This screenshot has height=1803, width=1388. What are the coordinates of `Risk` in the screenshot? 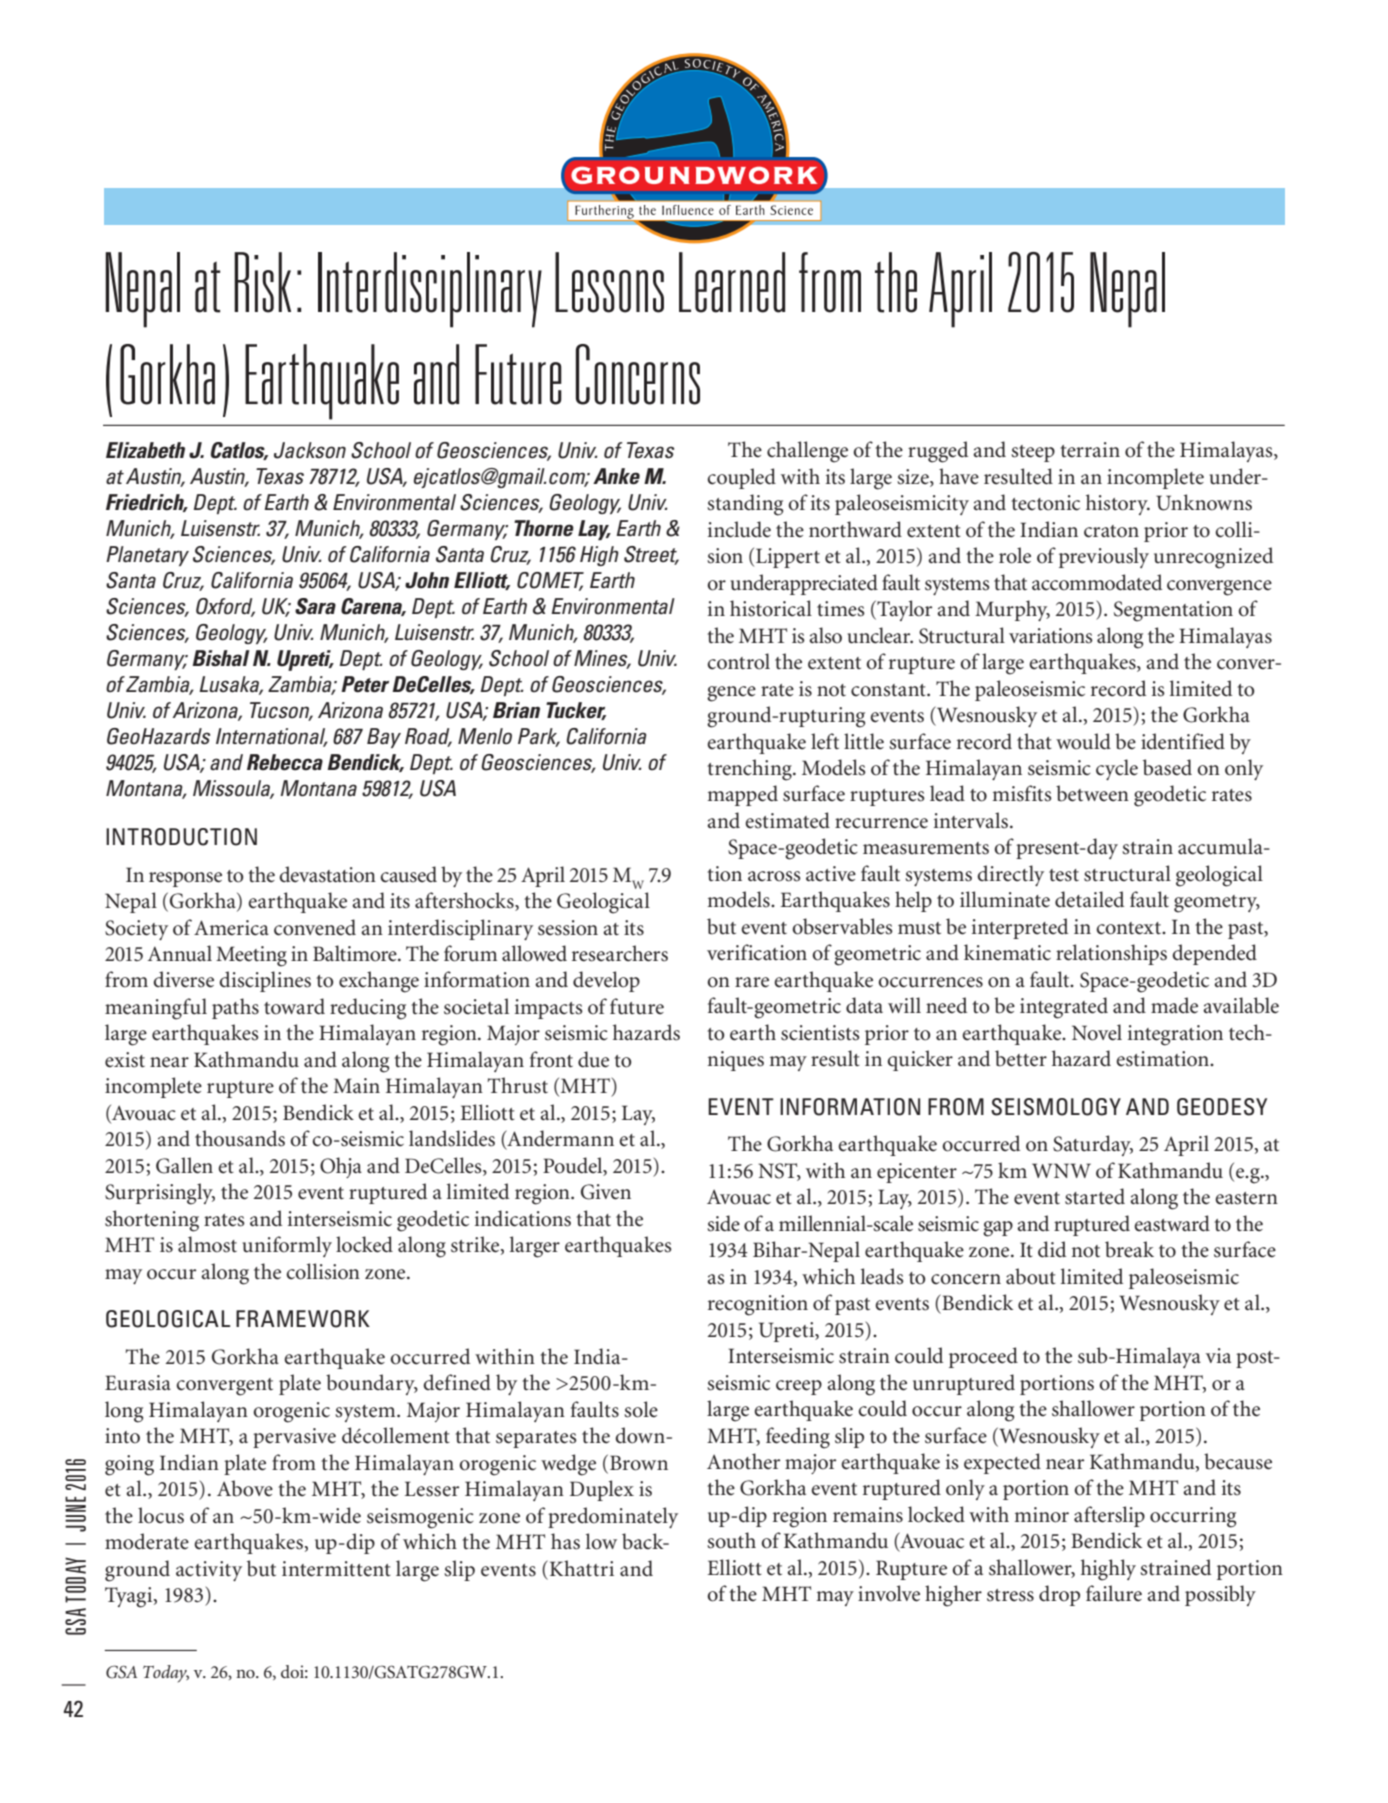 It's located at (262, 282).
